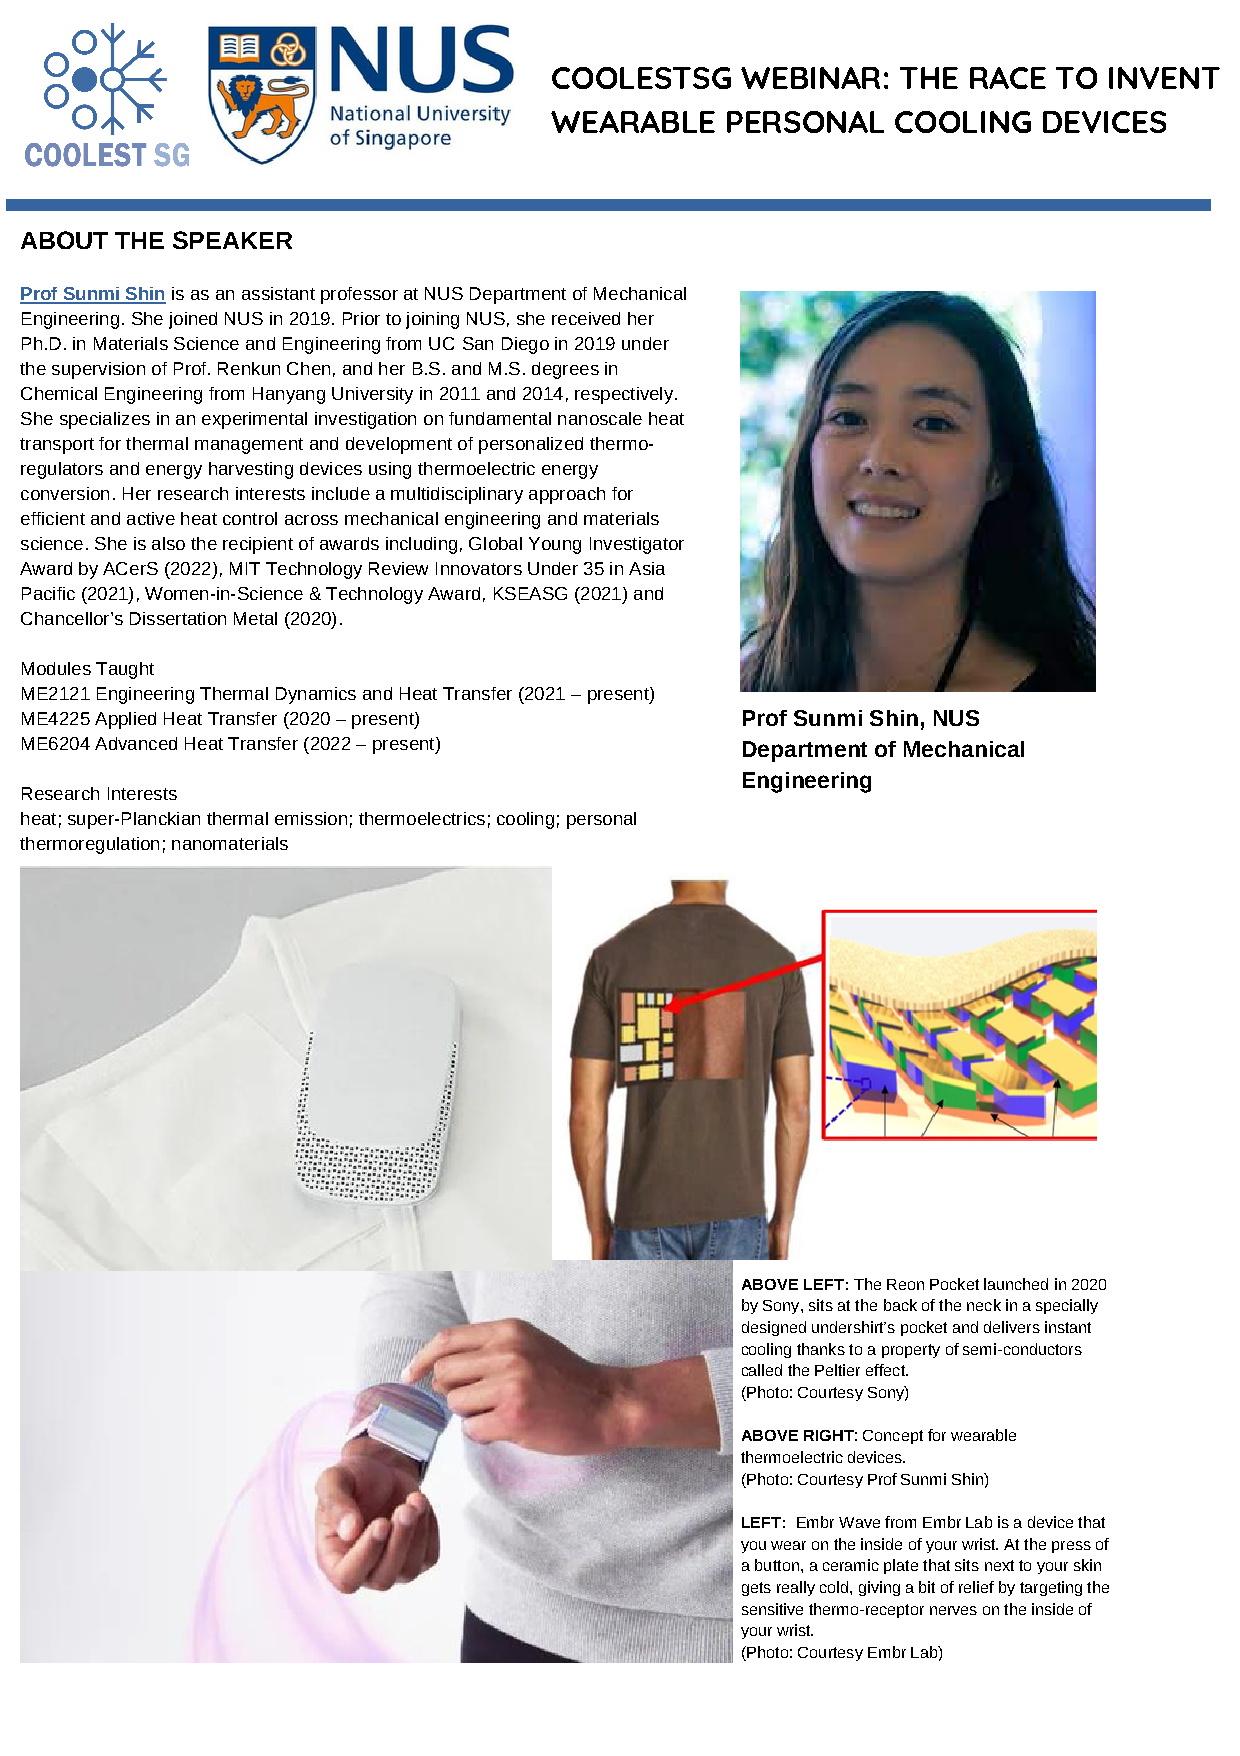 This document has height=1756, width=1240. I want to click on gets, so click(756, 1589).
